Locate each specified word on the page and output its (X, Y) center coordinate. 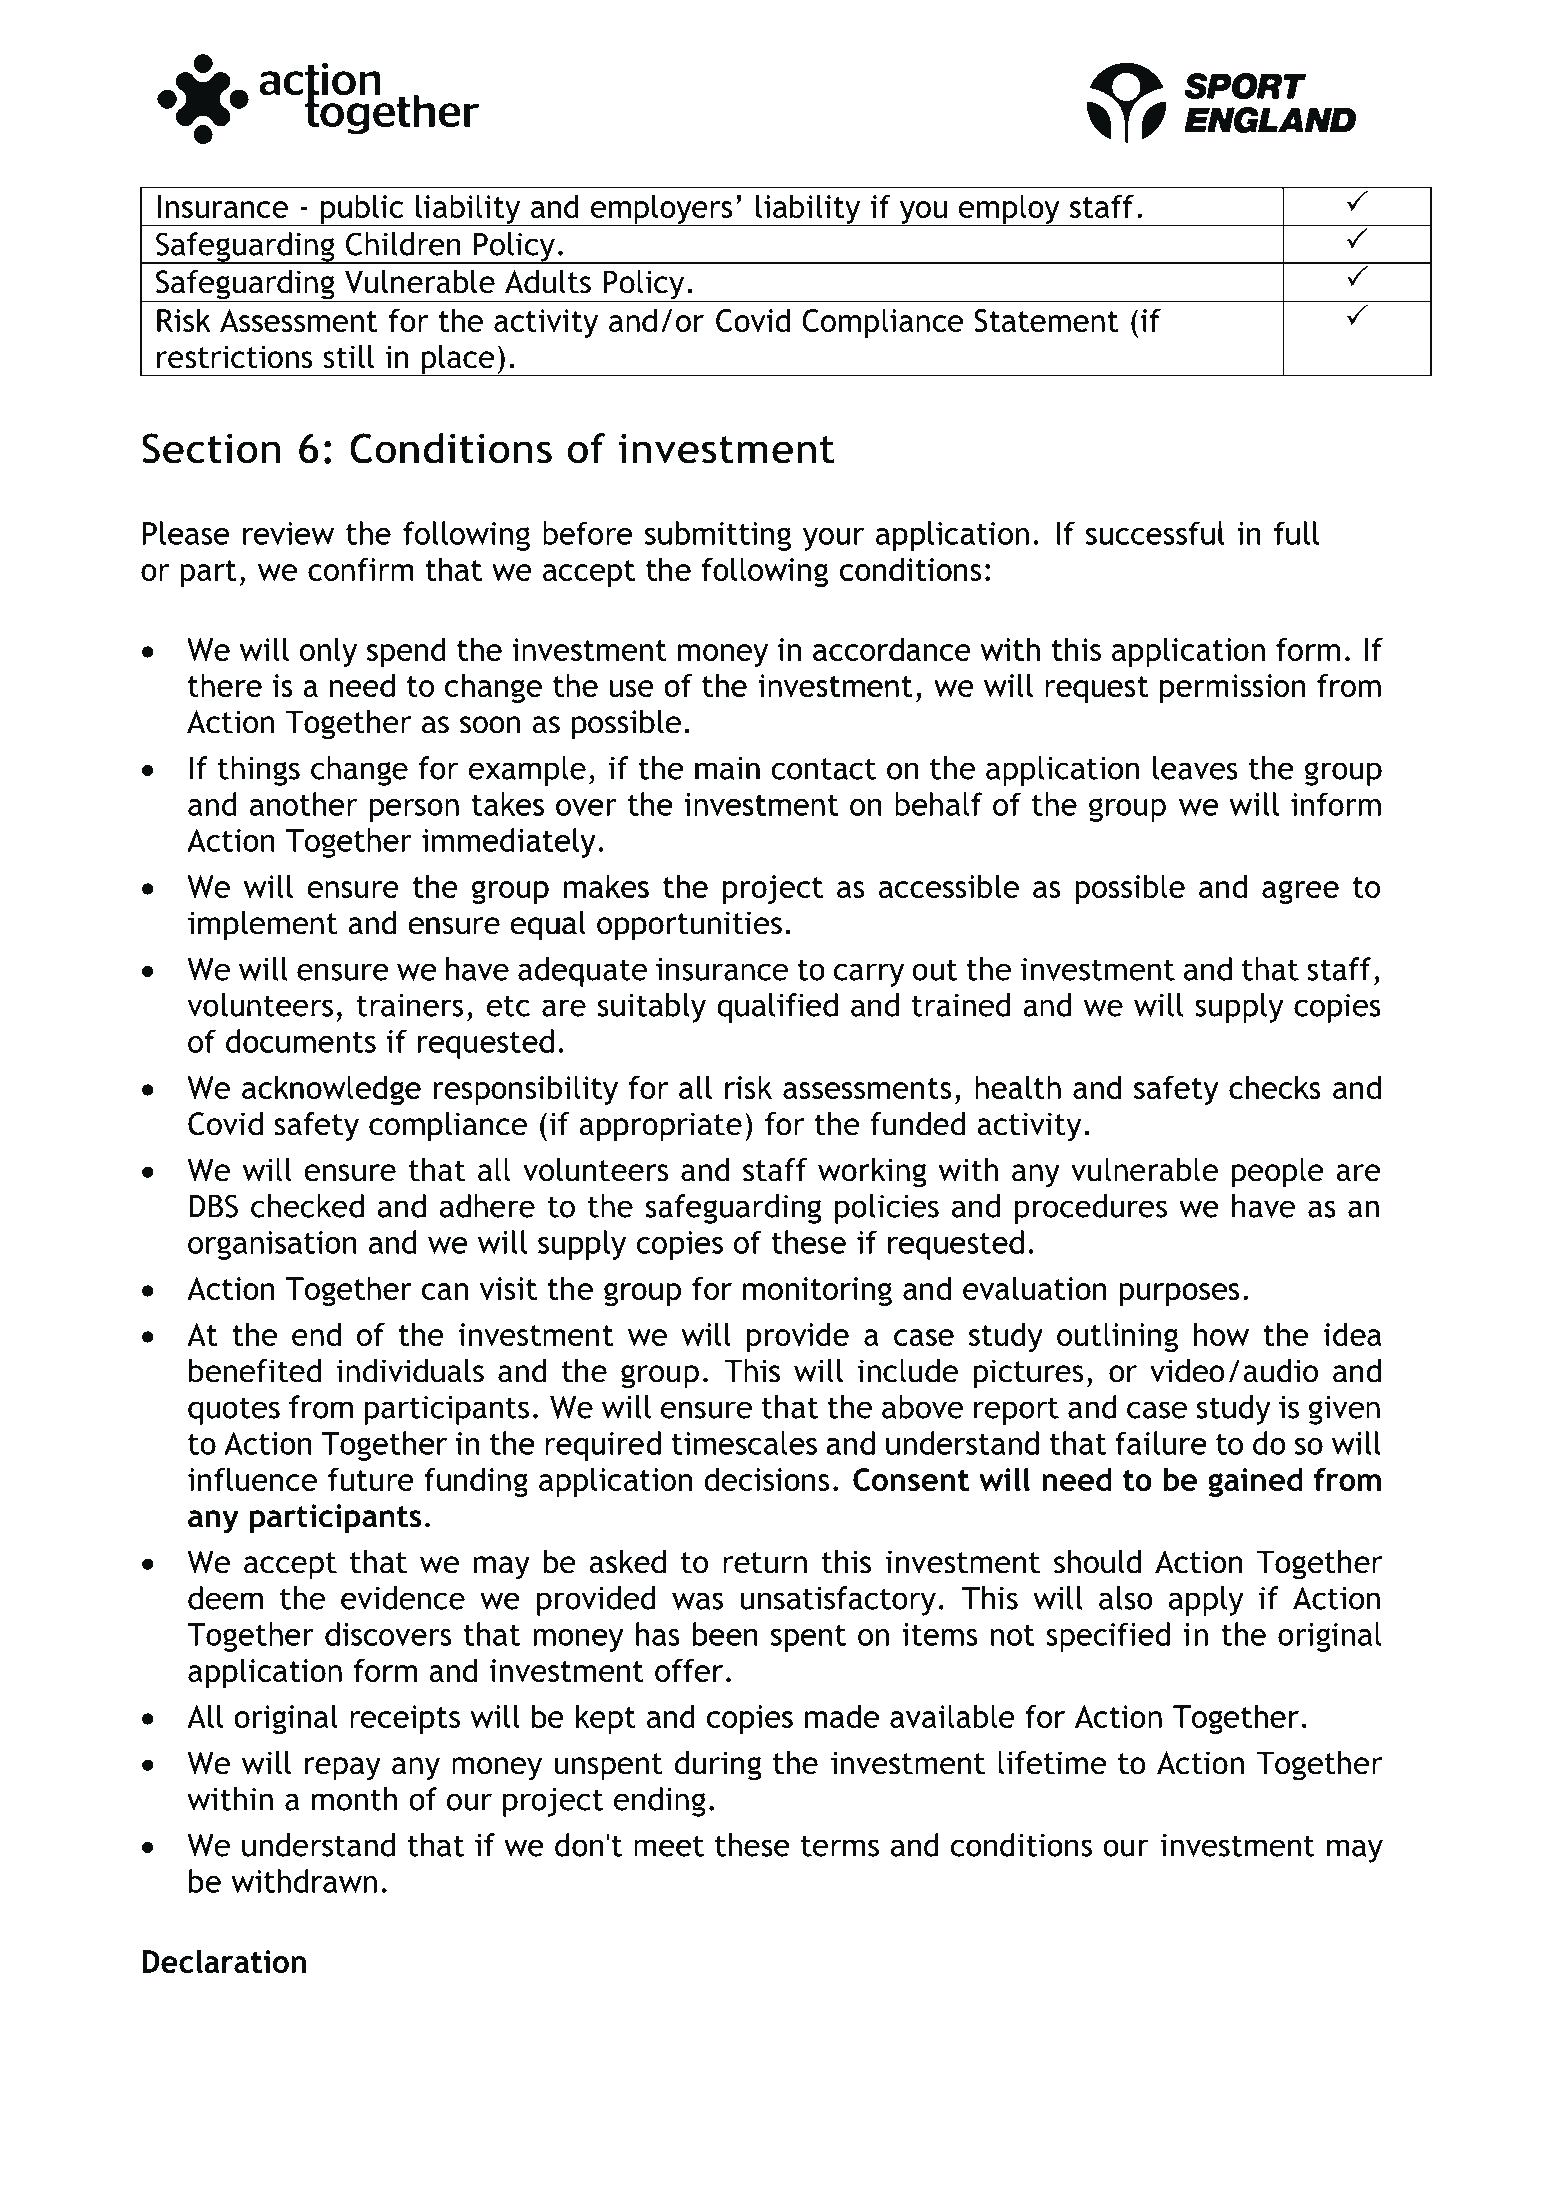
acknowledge (331, 1090)
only (328, 652)
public (362, 210)
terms (840, 1846)
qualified (777, 1008)
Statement (1046, 320)
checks (1275, 1087)
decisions (766, 1479)
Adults (548, 282)
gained (1255, 1482)
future (371, 1479)
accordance (892, 649)
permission (1233, 688)
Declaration (224, 1961)
